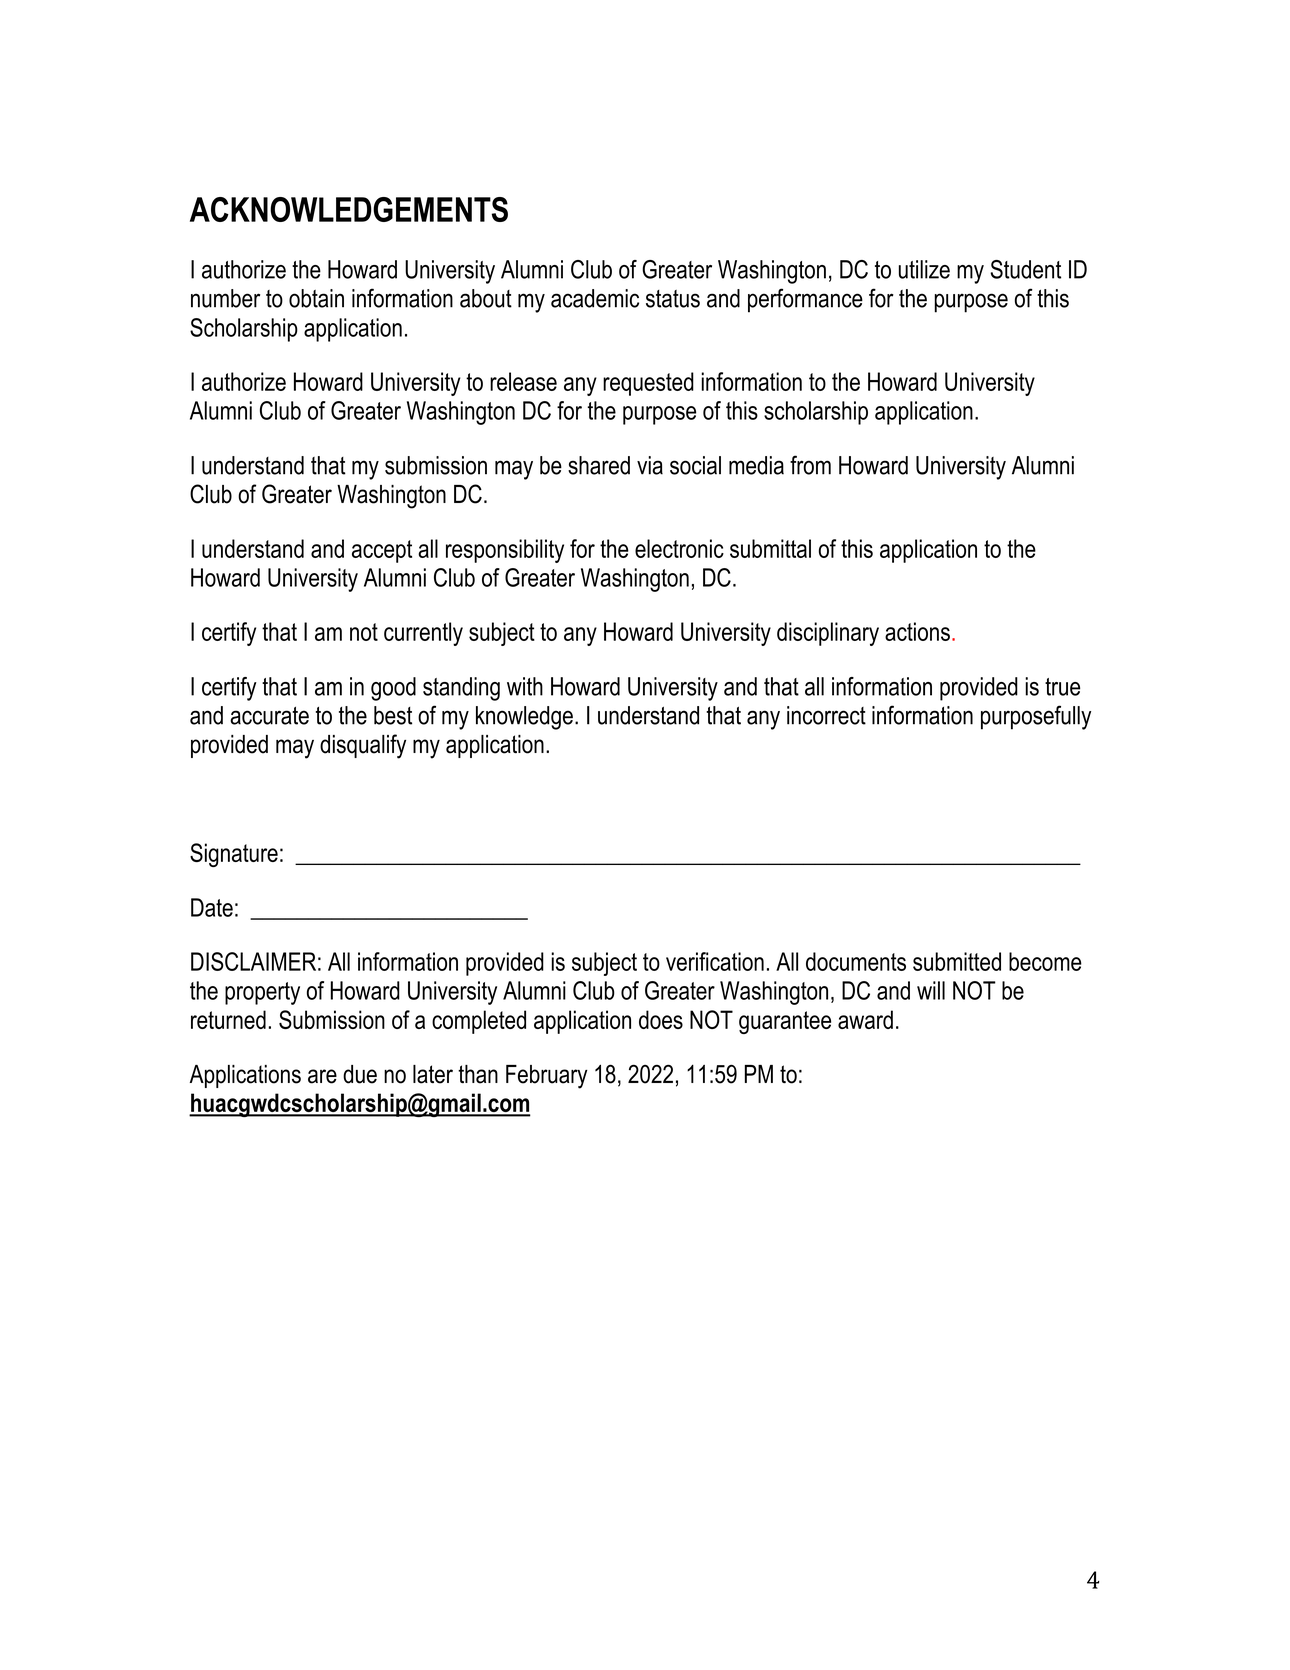 This screenshot has width=1290, height=1670. Describe the element at coordinates (865, 1019) in the screenshot. I see `award` at that location.
